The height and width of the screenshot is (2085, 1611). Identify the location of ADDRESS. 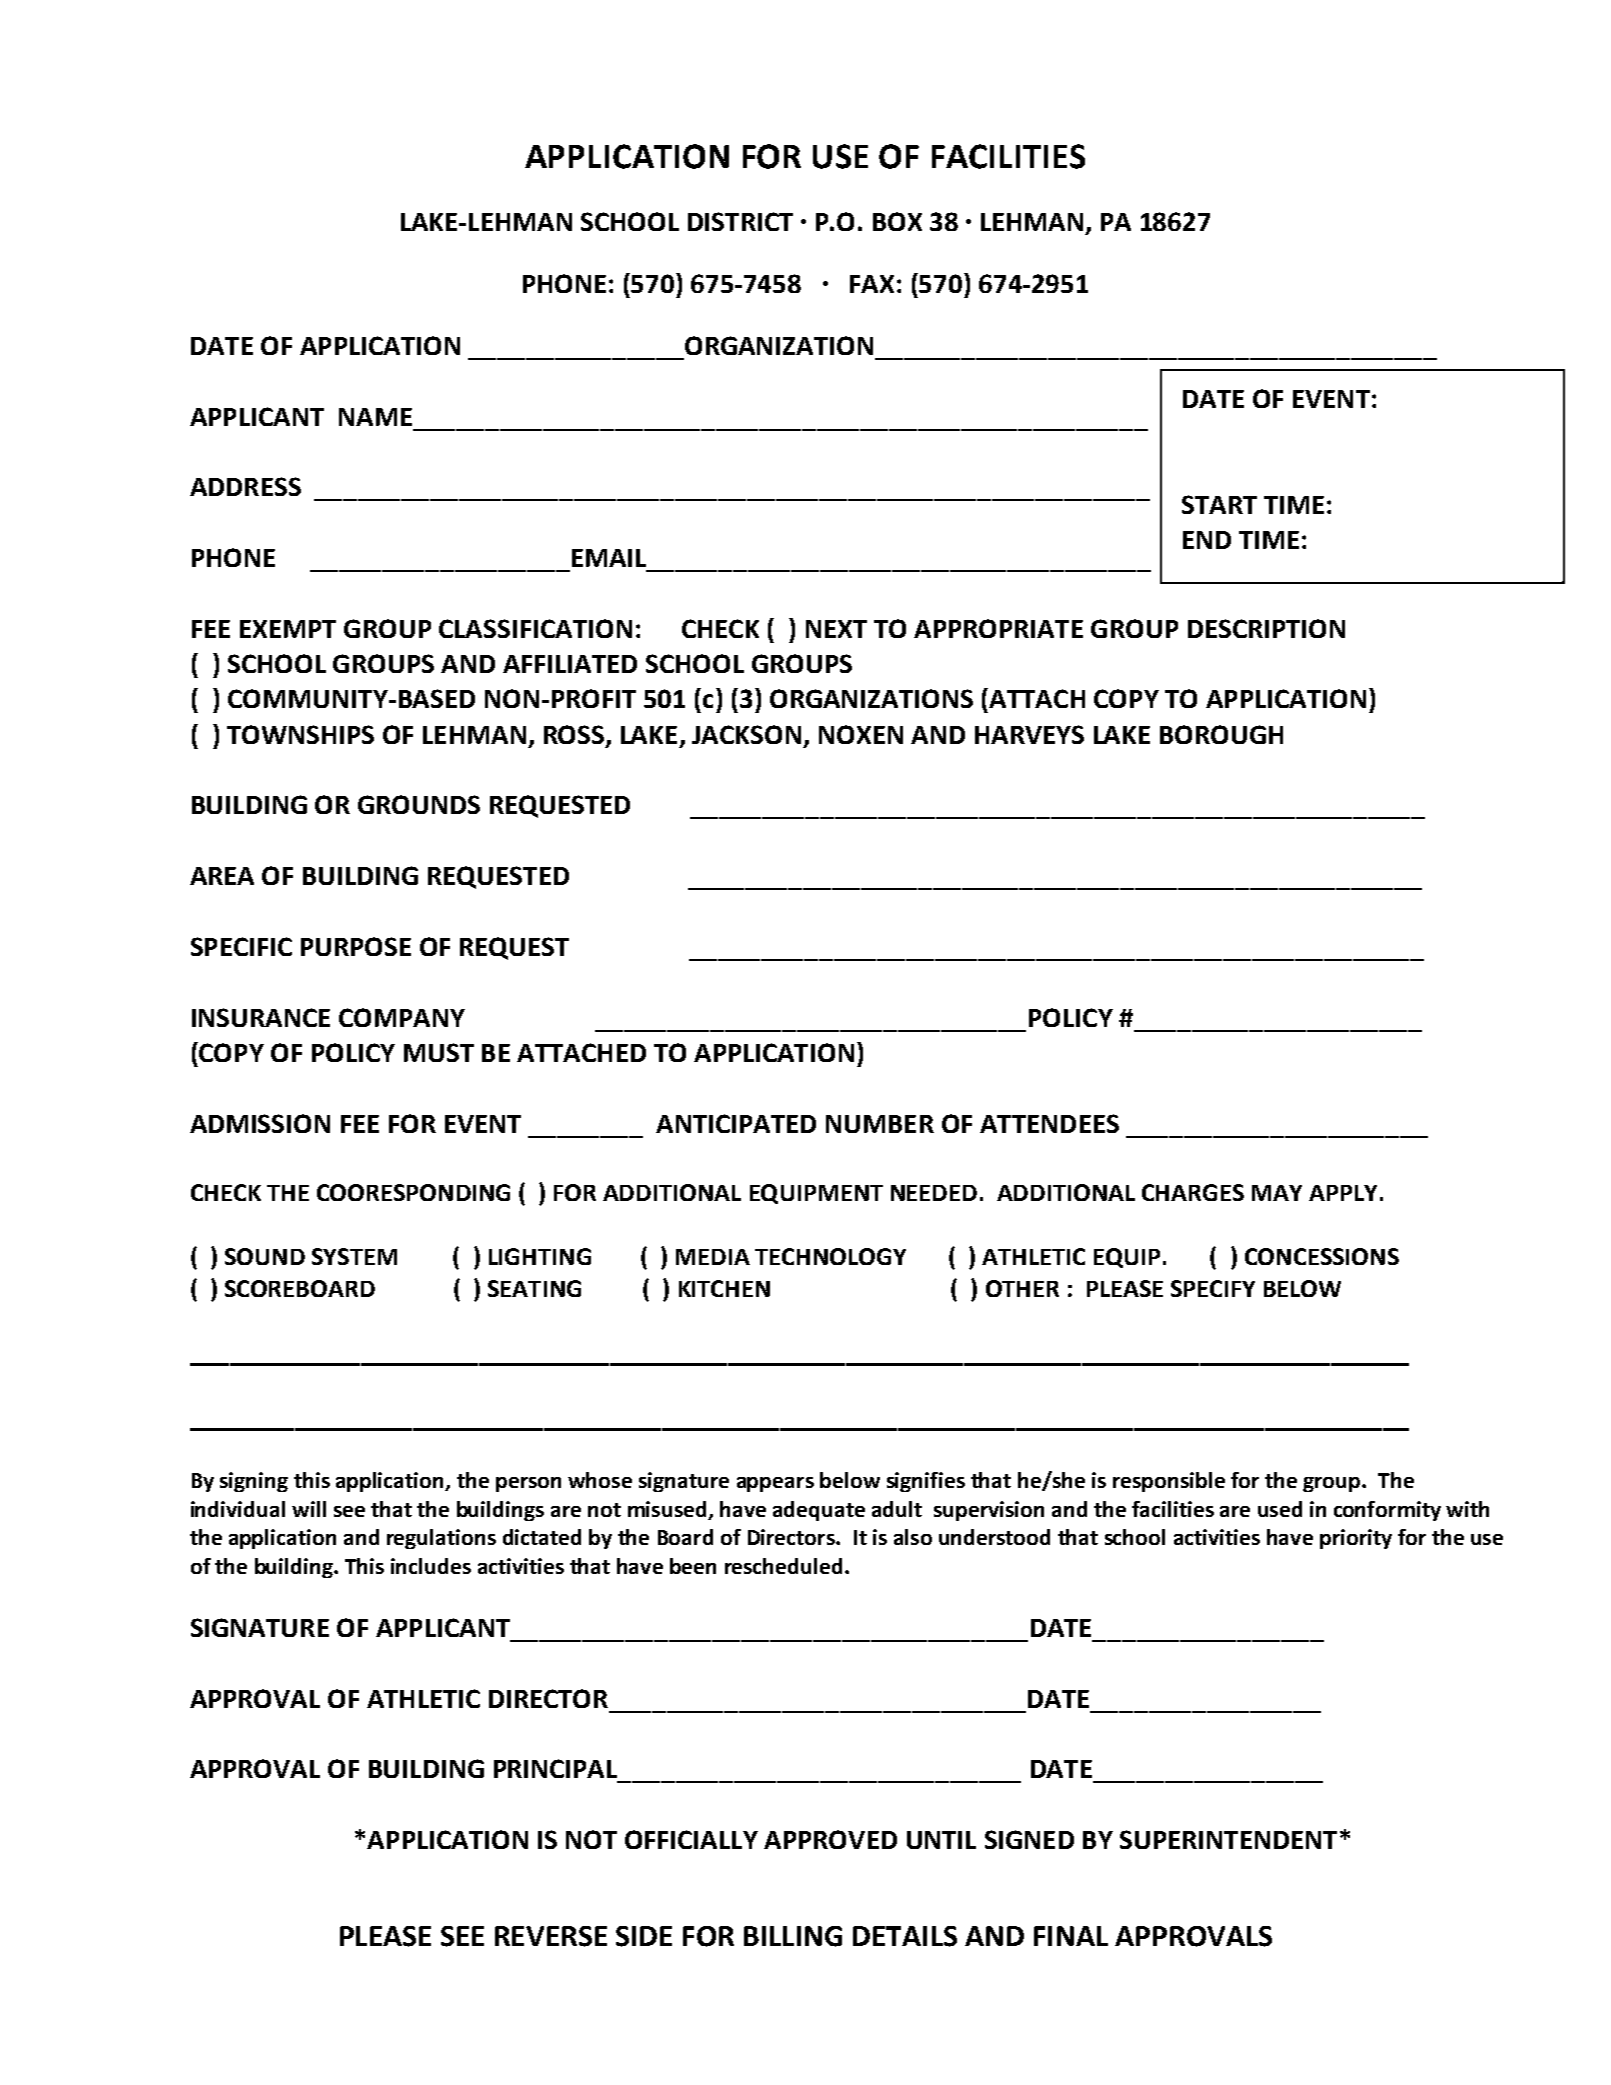
(245, 486).
